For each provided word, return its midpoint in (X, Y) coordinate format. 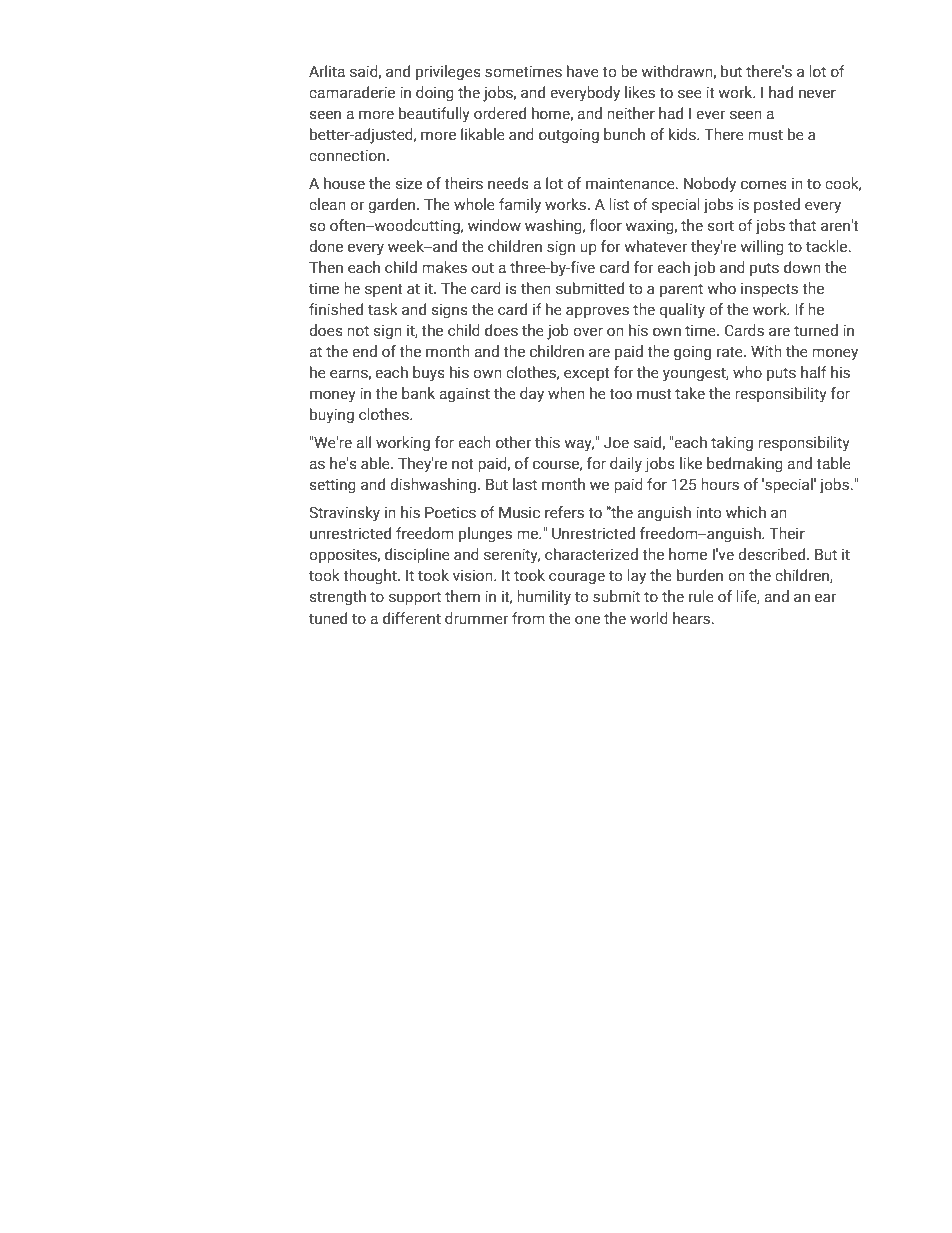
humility (544, 598)
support (415, 598)
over (588, 332)
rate (731, 352)
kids (683, 134)
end (364, 351)
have (583, 71)
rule (701, 596)
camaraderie (352, 92)
